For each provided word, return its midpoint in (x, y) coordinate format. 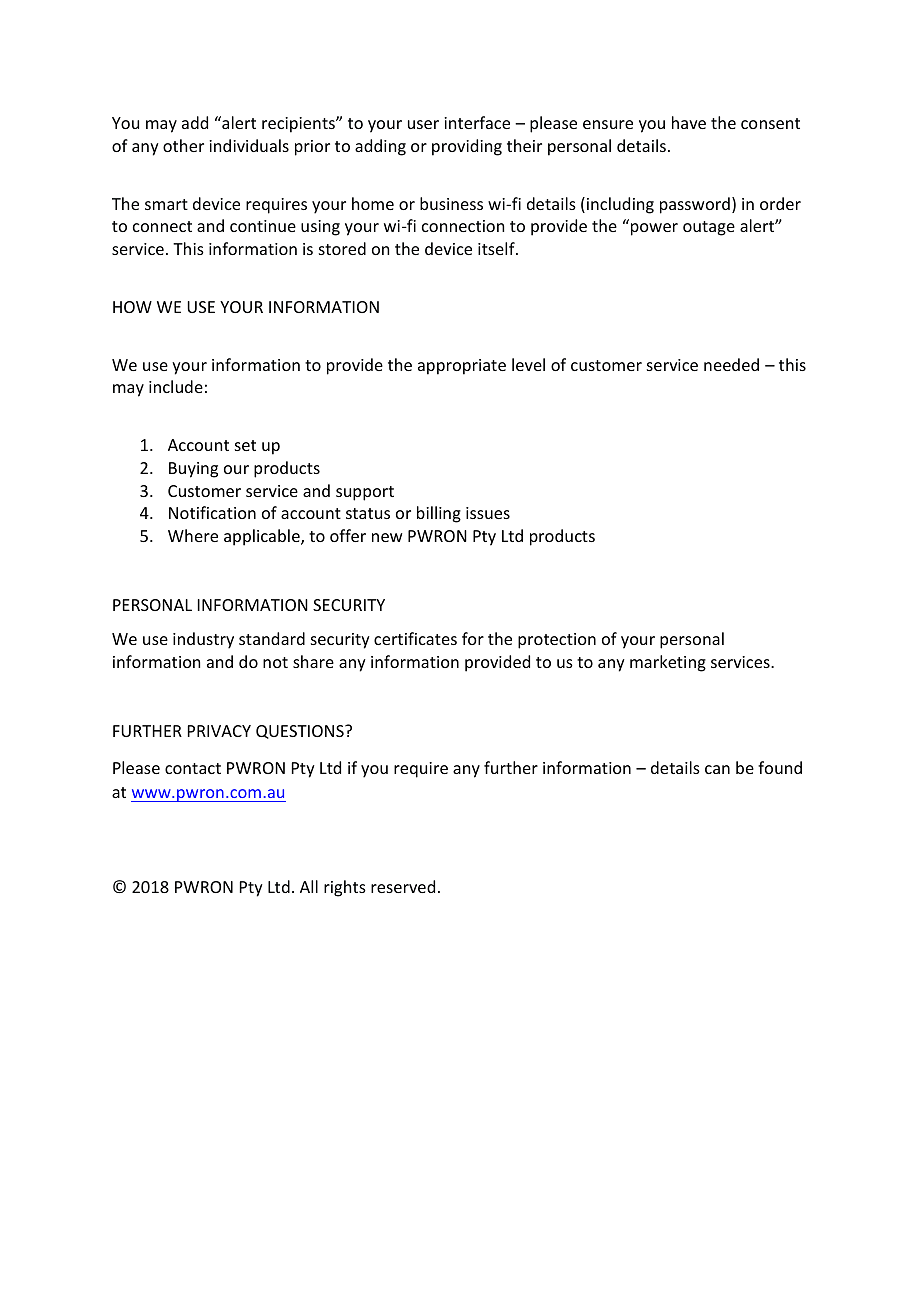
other (183, 145)
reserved (403, 886)
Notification (212, 512)
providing (467, 147)
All (309, 886)
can (717, 769)
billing (439, 514)
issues (488, 513)
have (689, 122)
